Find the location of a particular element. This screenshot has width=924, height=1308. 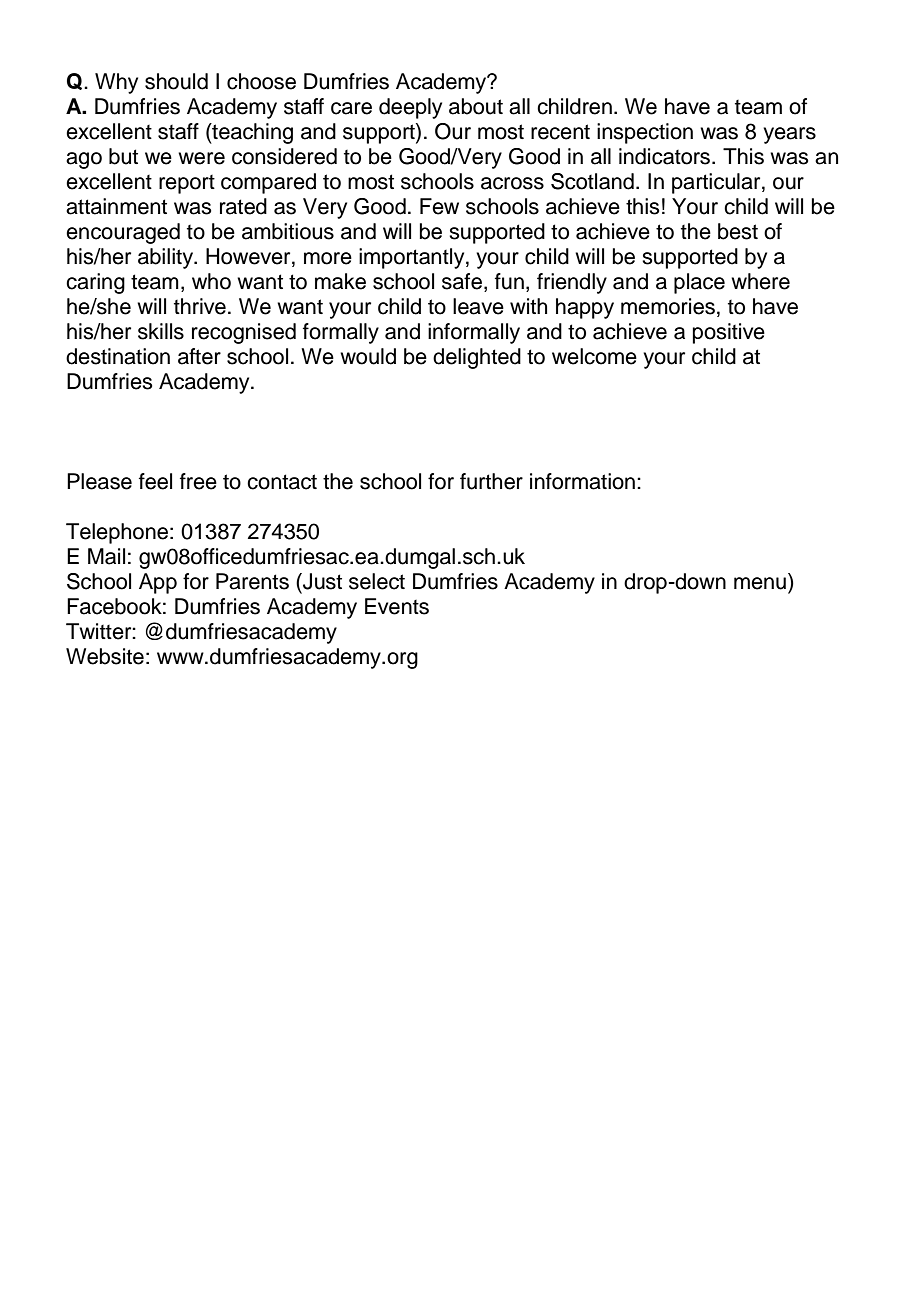

Website is located at coordinates (105, 656).
